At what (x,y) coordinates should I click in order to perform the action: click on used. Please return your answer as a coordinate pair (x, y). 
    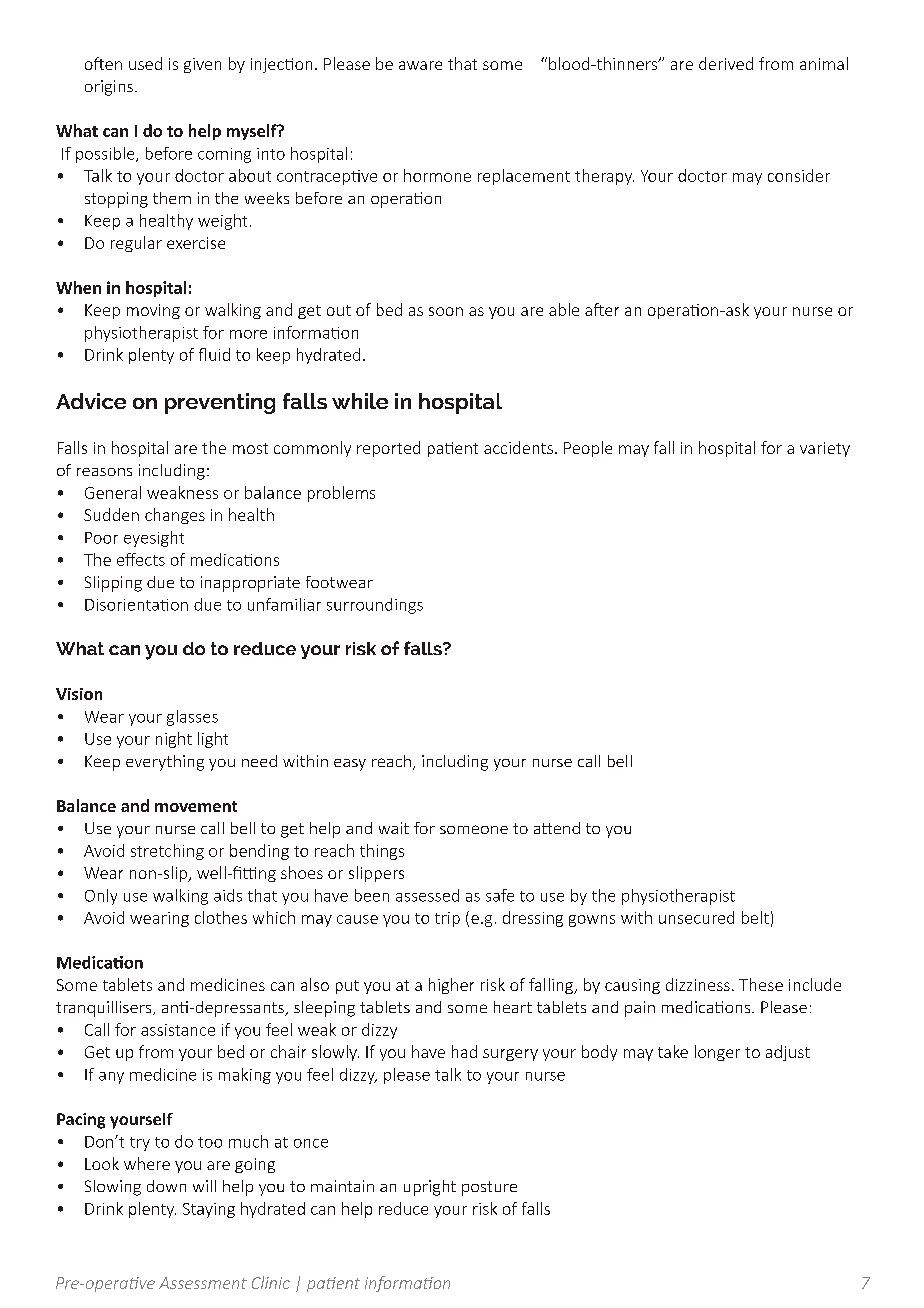
    Looking at the image, I should click on (145, 63).
